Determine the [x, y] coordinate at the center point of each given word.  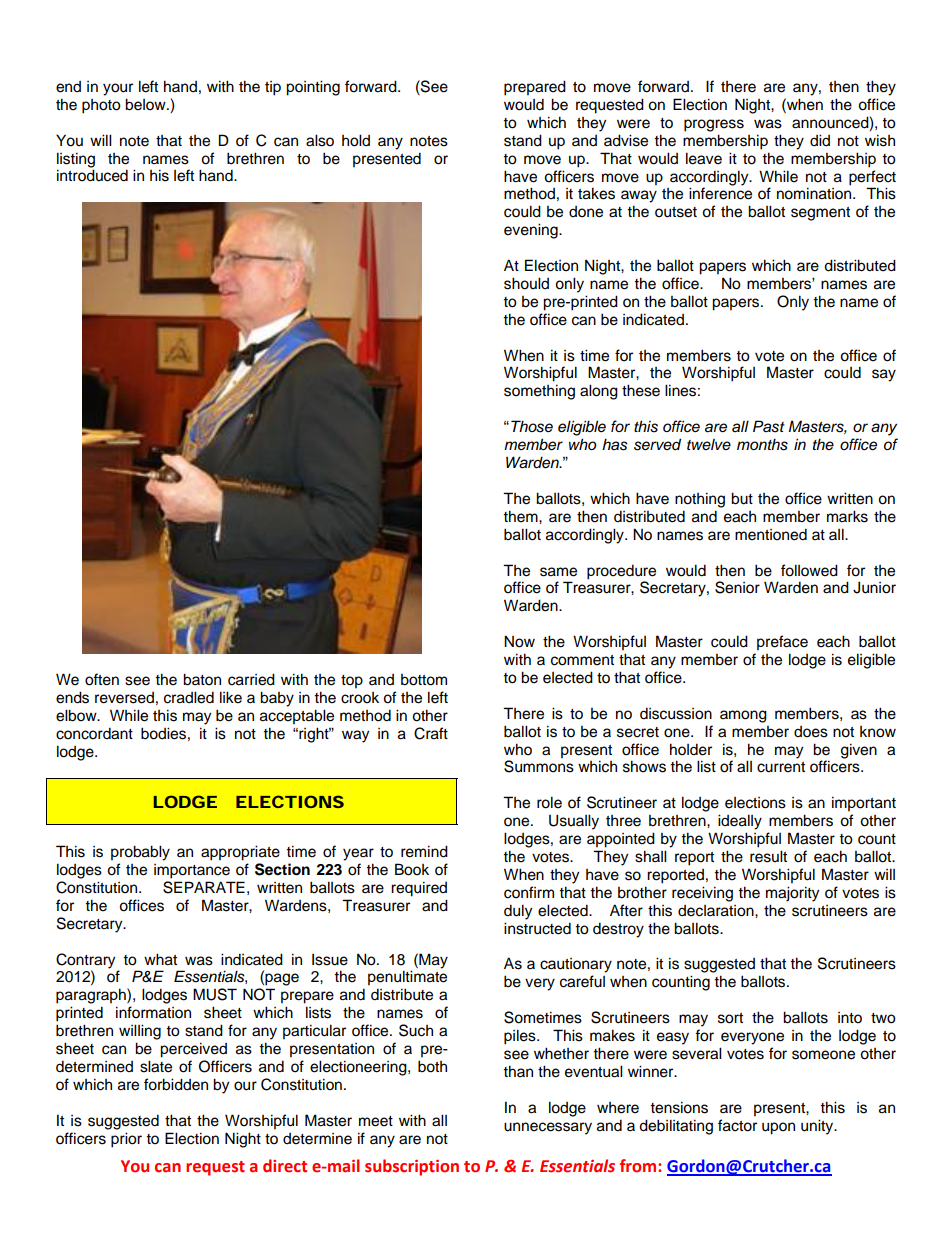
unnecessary [548, 1128]
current [781, 767]
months [762, 444]
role [549, 802]
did [820, 140]
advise [626, 140]
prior [126, 1140]
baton [202, 679]
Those [532, 426]
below [146, 104]
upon [778, 1128]
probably [140, 853]
